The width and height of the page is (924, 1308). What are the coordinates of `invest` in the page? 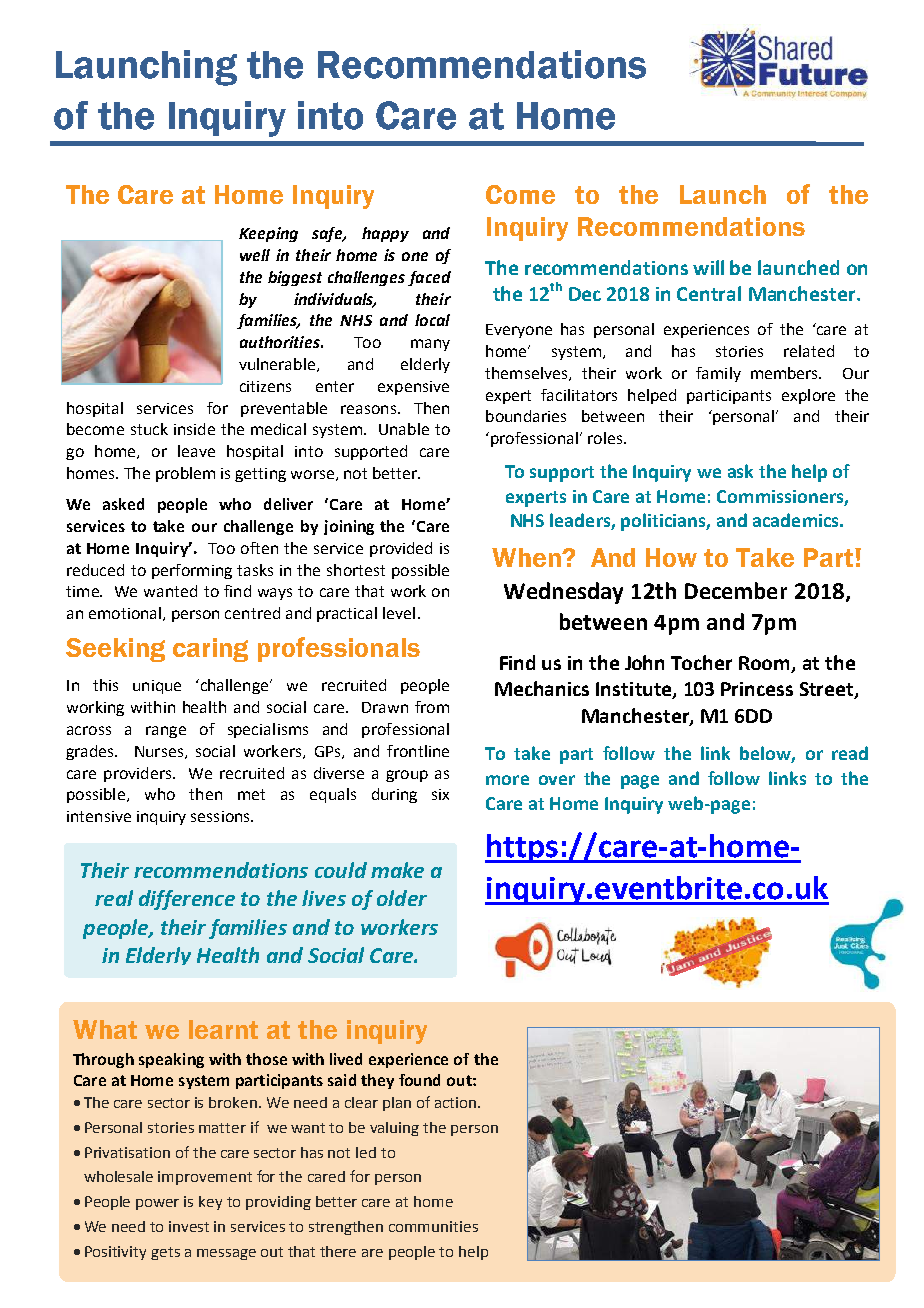 It's located at (189, 1226).
